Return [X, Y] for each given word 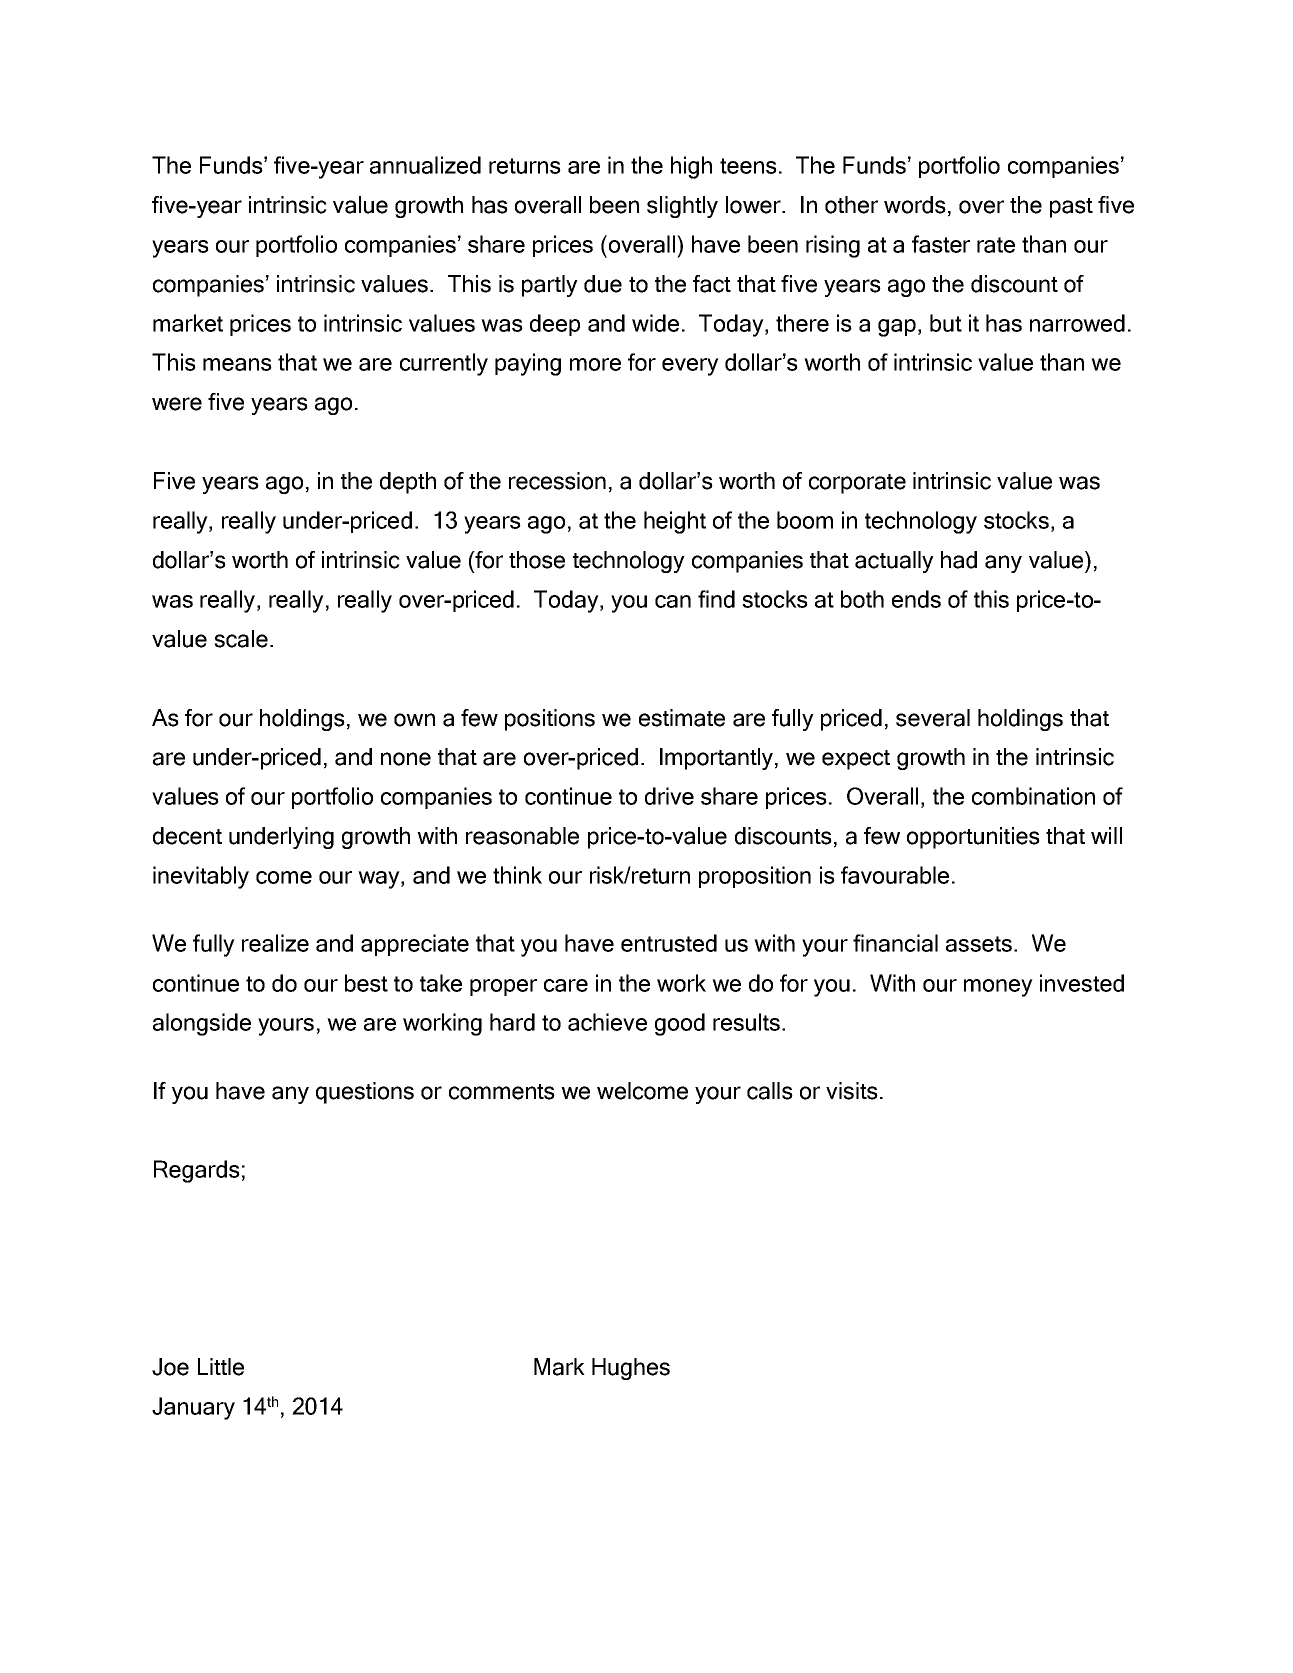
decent [187, 836]
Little [221, 1367]
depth [408, 483]
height [675, 522]
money [998, 988]
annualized [425, 165]
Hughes [631, 1369]
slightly [682, 207]
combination [1033, 796]
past [1071, 208]
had [959, 560]
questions [365, 1093]
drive [669, 796]
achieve [607, 1022]
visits [852, 1091]
